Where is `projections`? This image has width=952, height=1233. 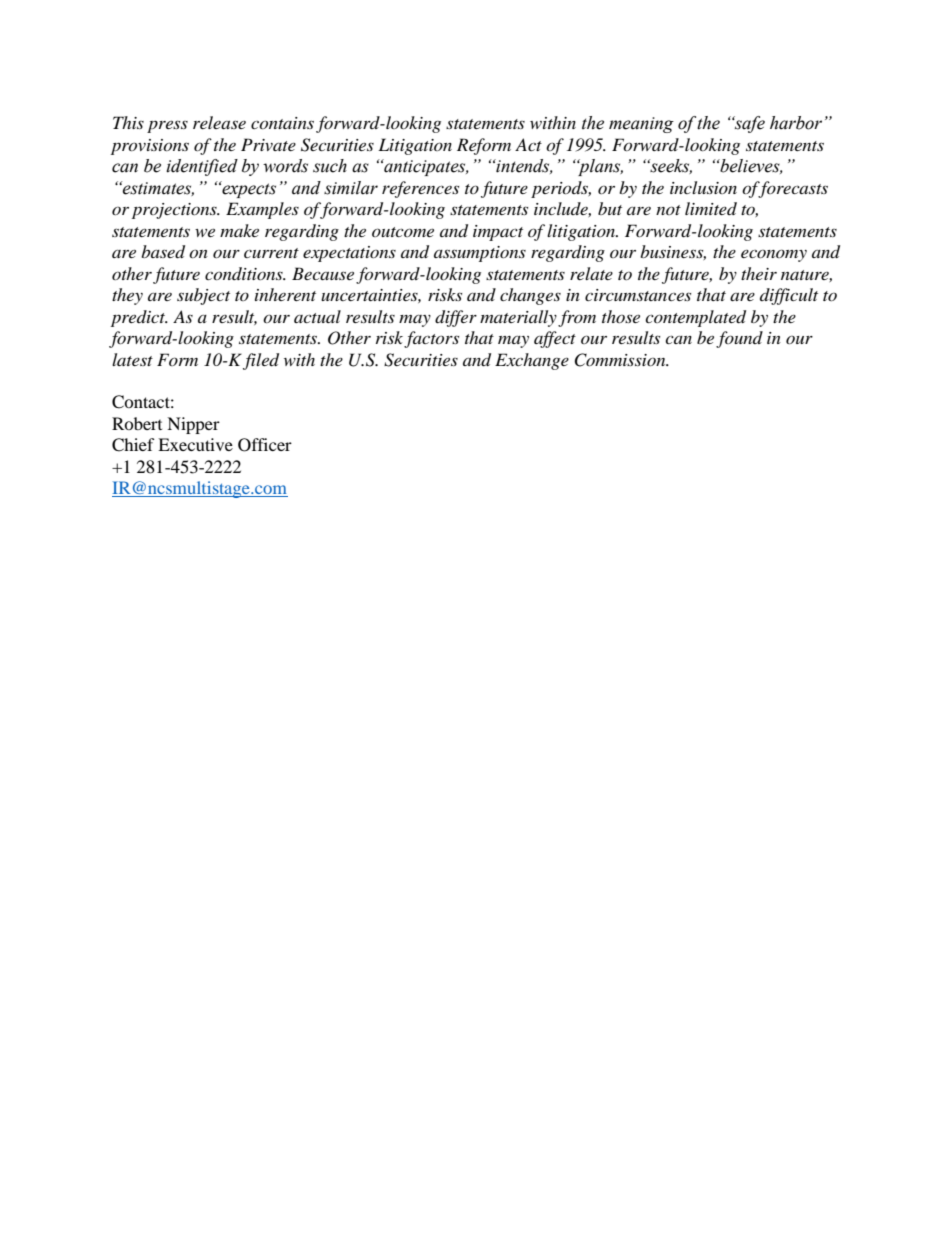
projections is located at coordinates (175, 211).
